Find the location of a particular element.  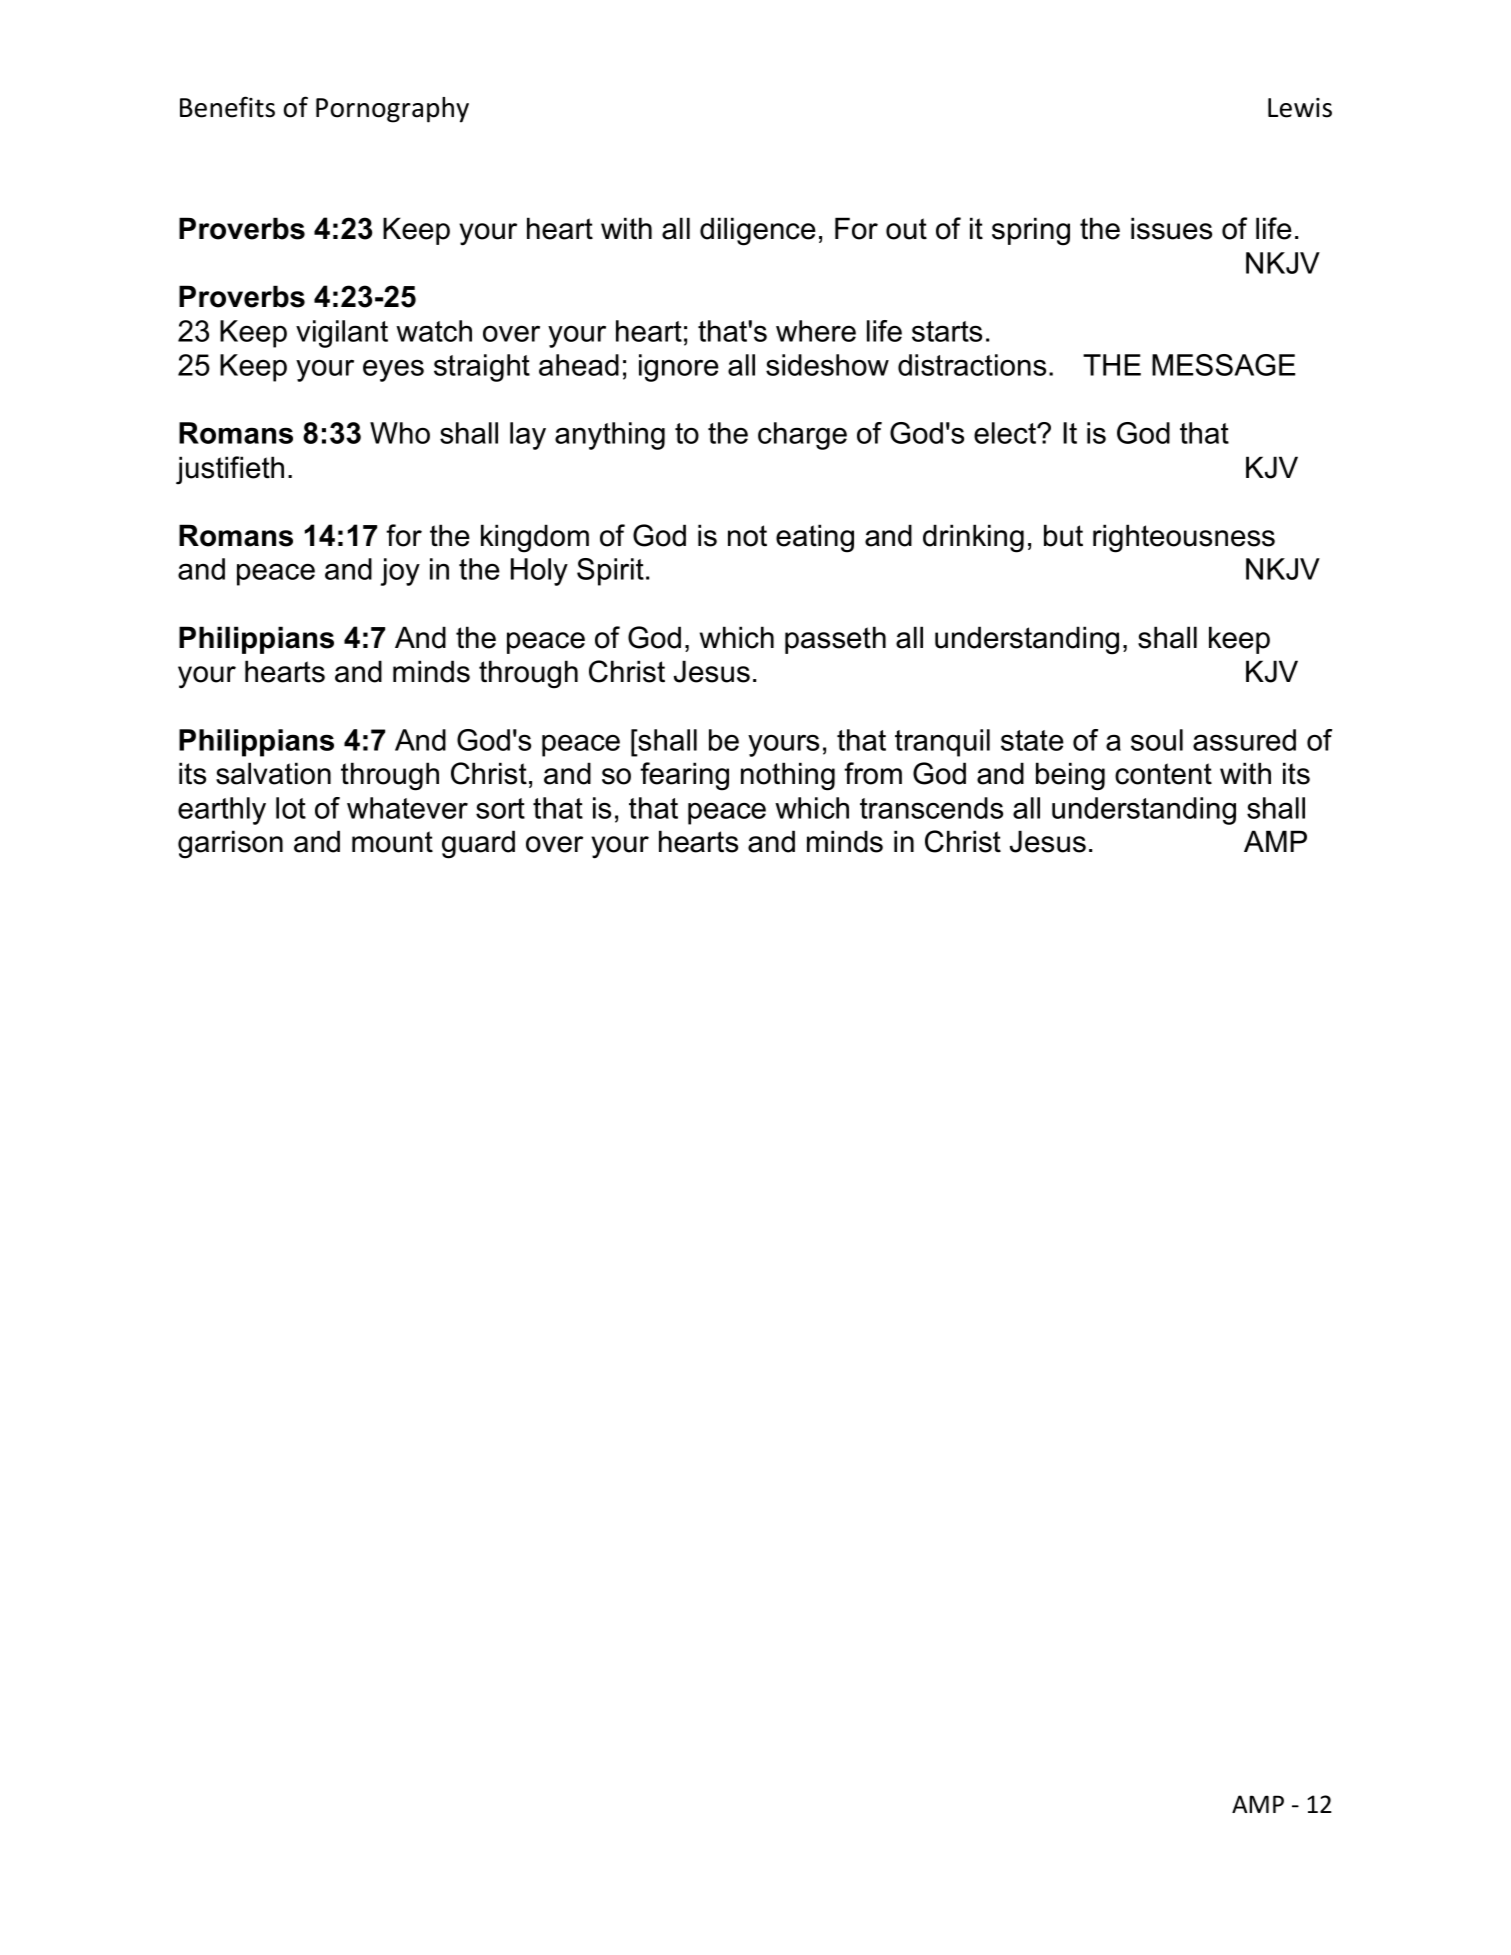

diligence is located at coordinates (758, 231).
